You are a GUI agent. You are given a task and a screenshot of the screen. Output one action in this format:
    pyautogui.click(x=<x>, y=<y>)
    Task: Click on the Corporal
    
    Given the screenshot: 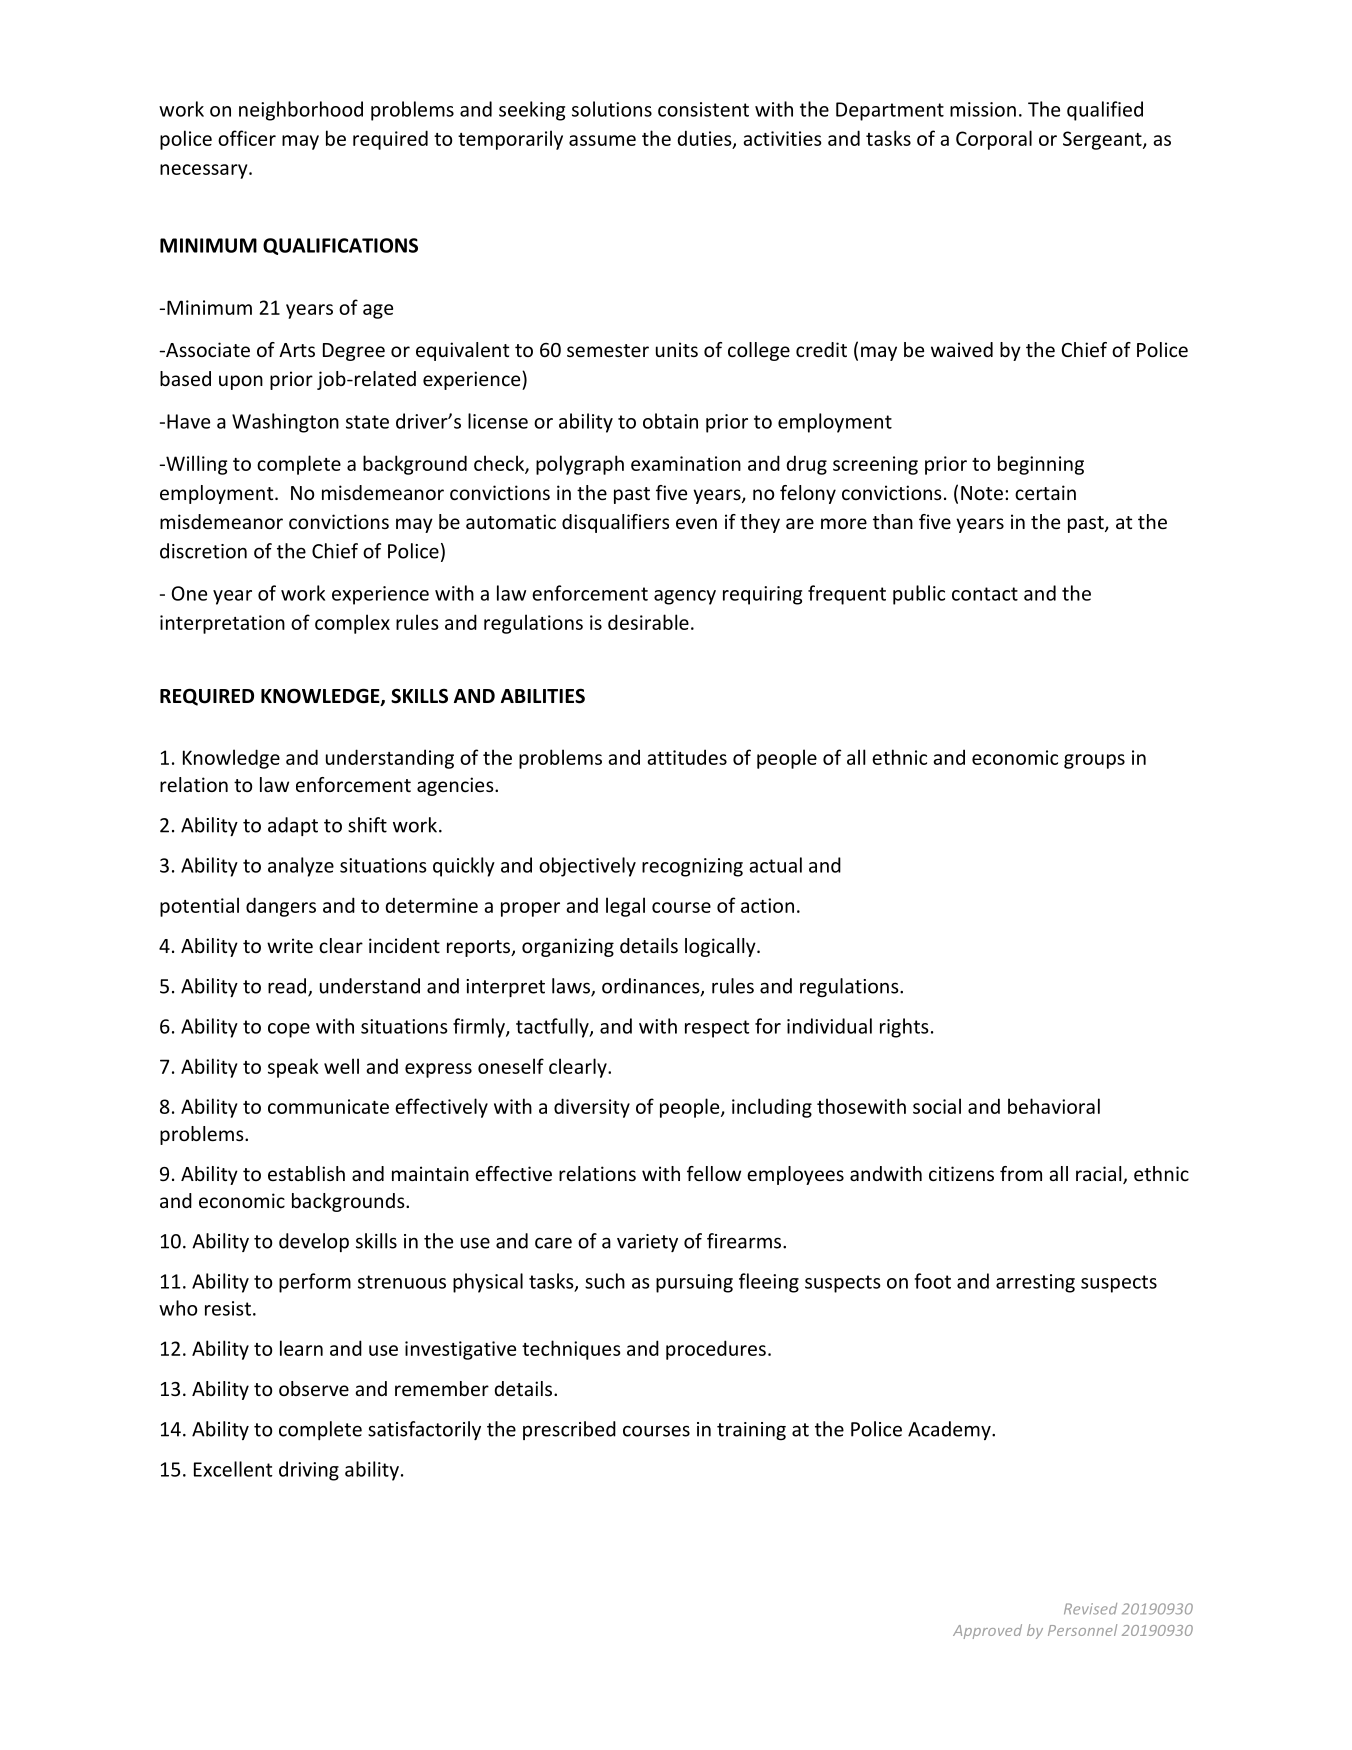 What is the action you would take?
    pyautogui.click(x=994, y=140)
